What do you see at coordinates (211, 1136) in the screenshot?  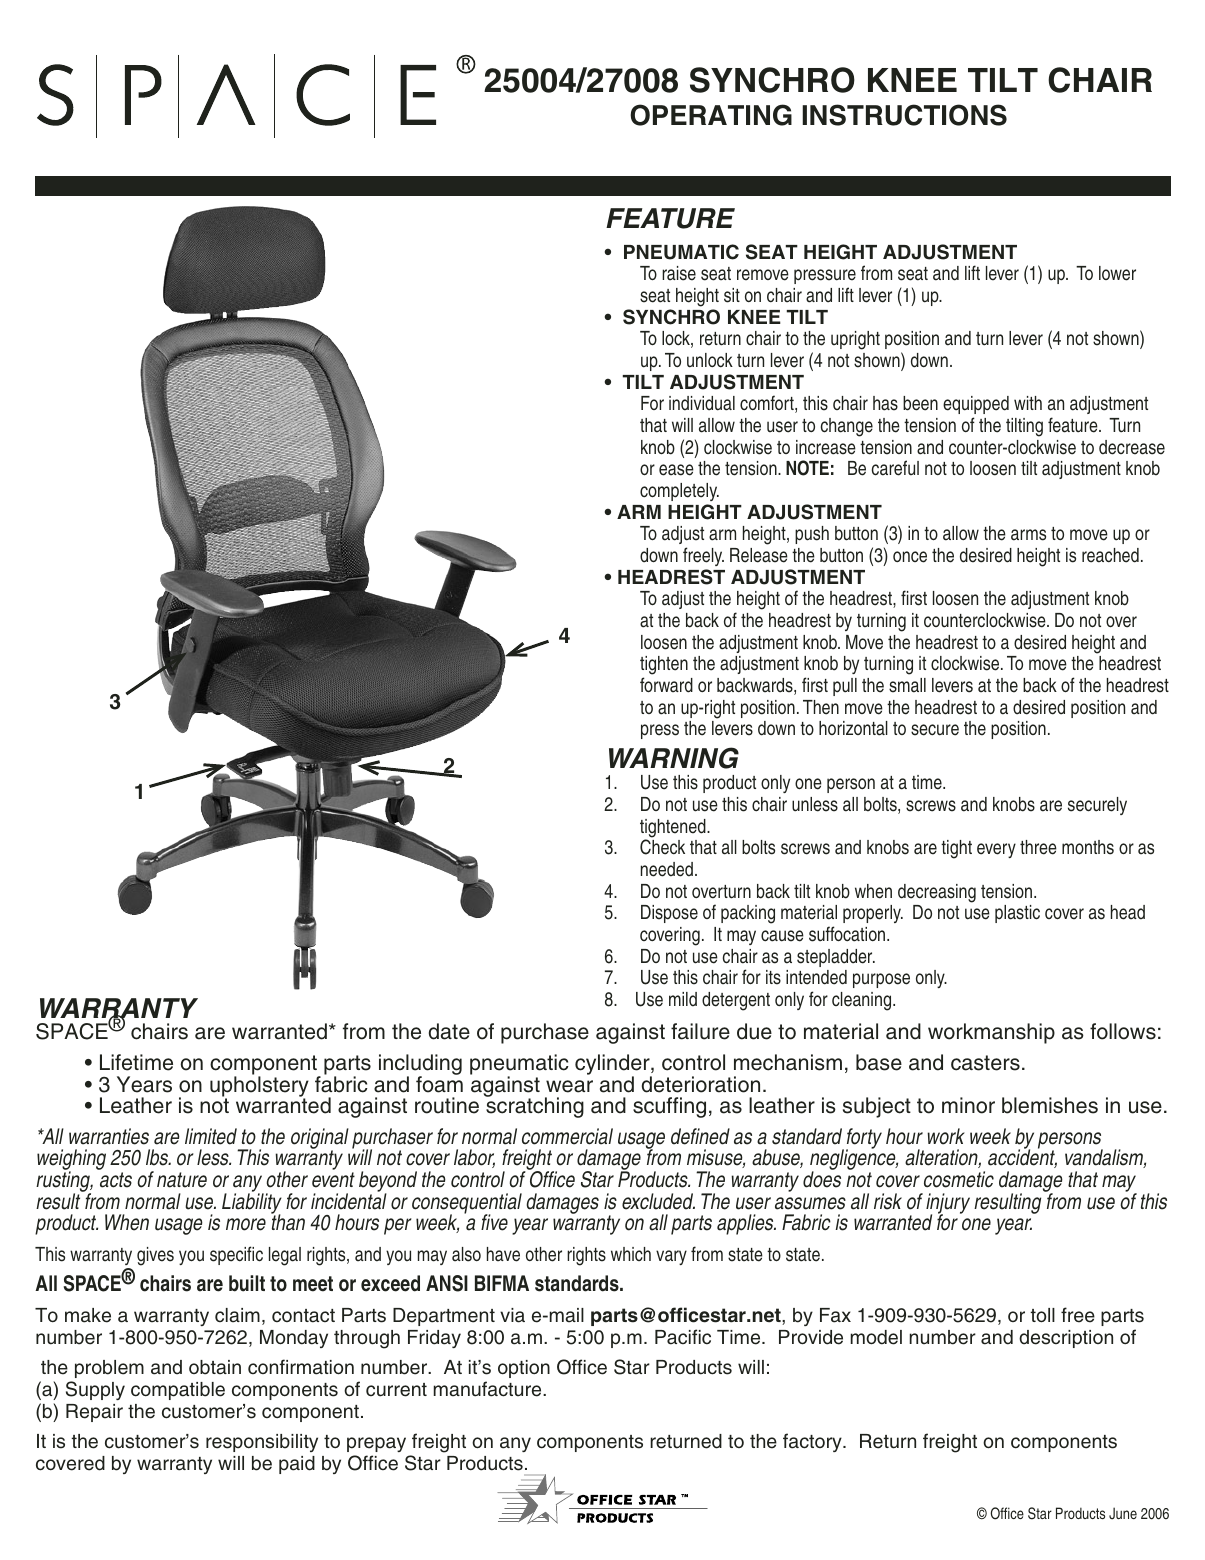 I see `limited` at bounding box center [211, 1136].
